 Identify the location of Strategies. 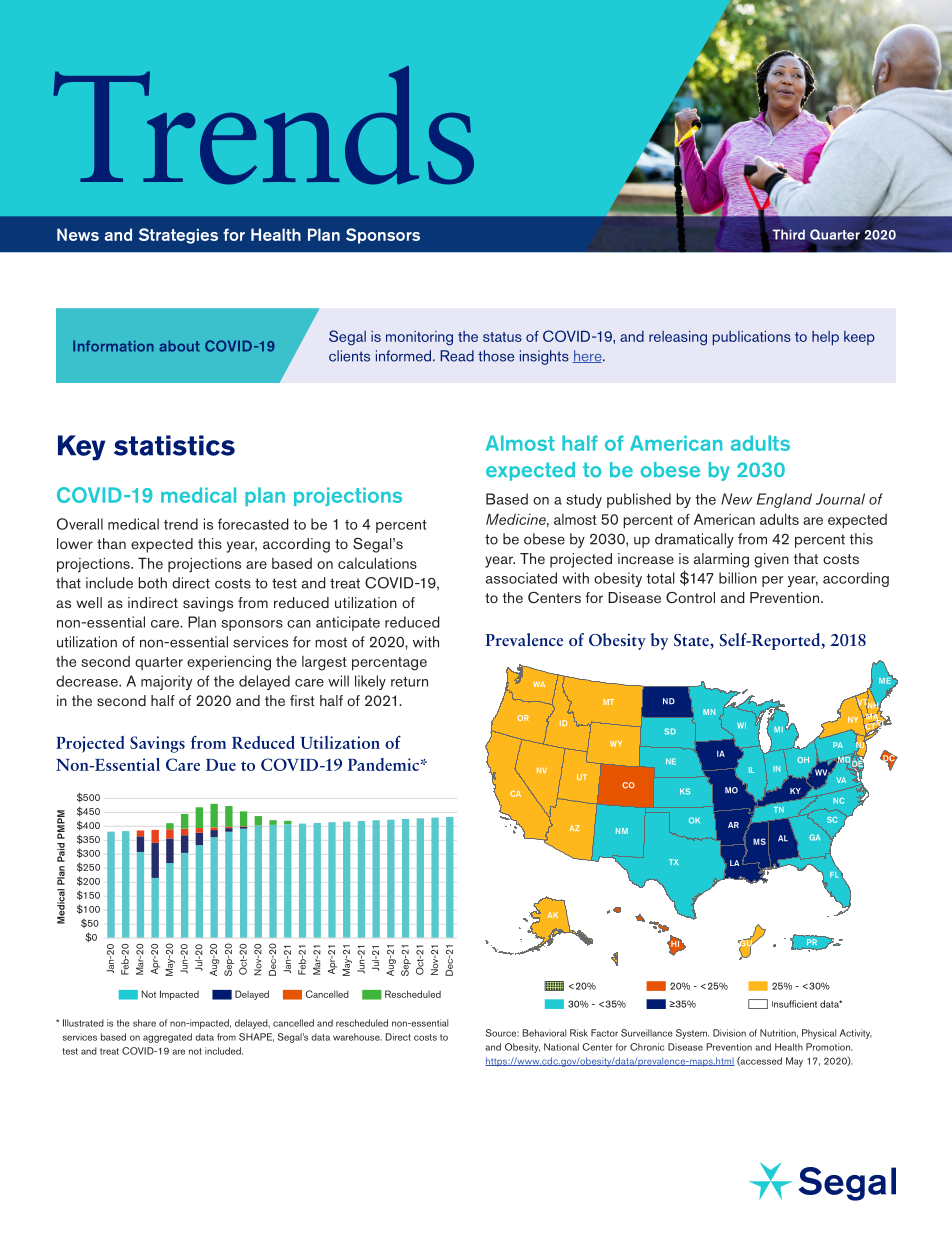
(178, 236).
